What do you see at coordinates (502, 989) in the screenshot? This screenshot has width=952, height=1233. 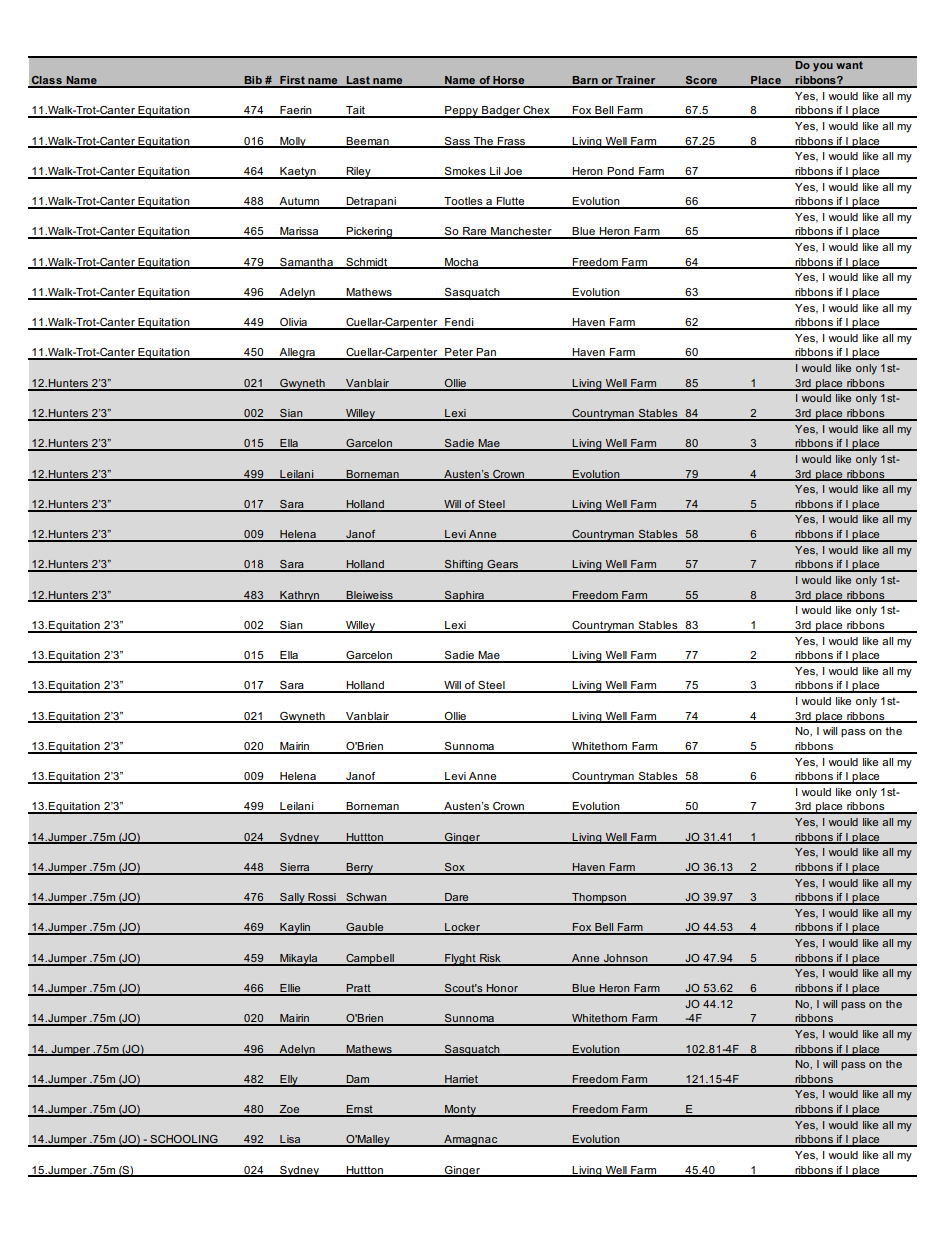 I see `Honor` at bounding box center [502, 989].
